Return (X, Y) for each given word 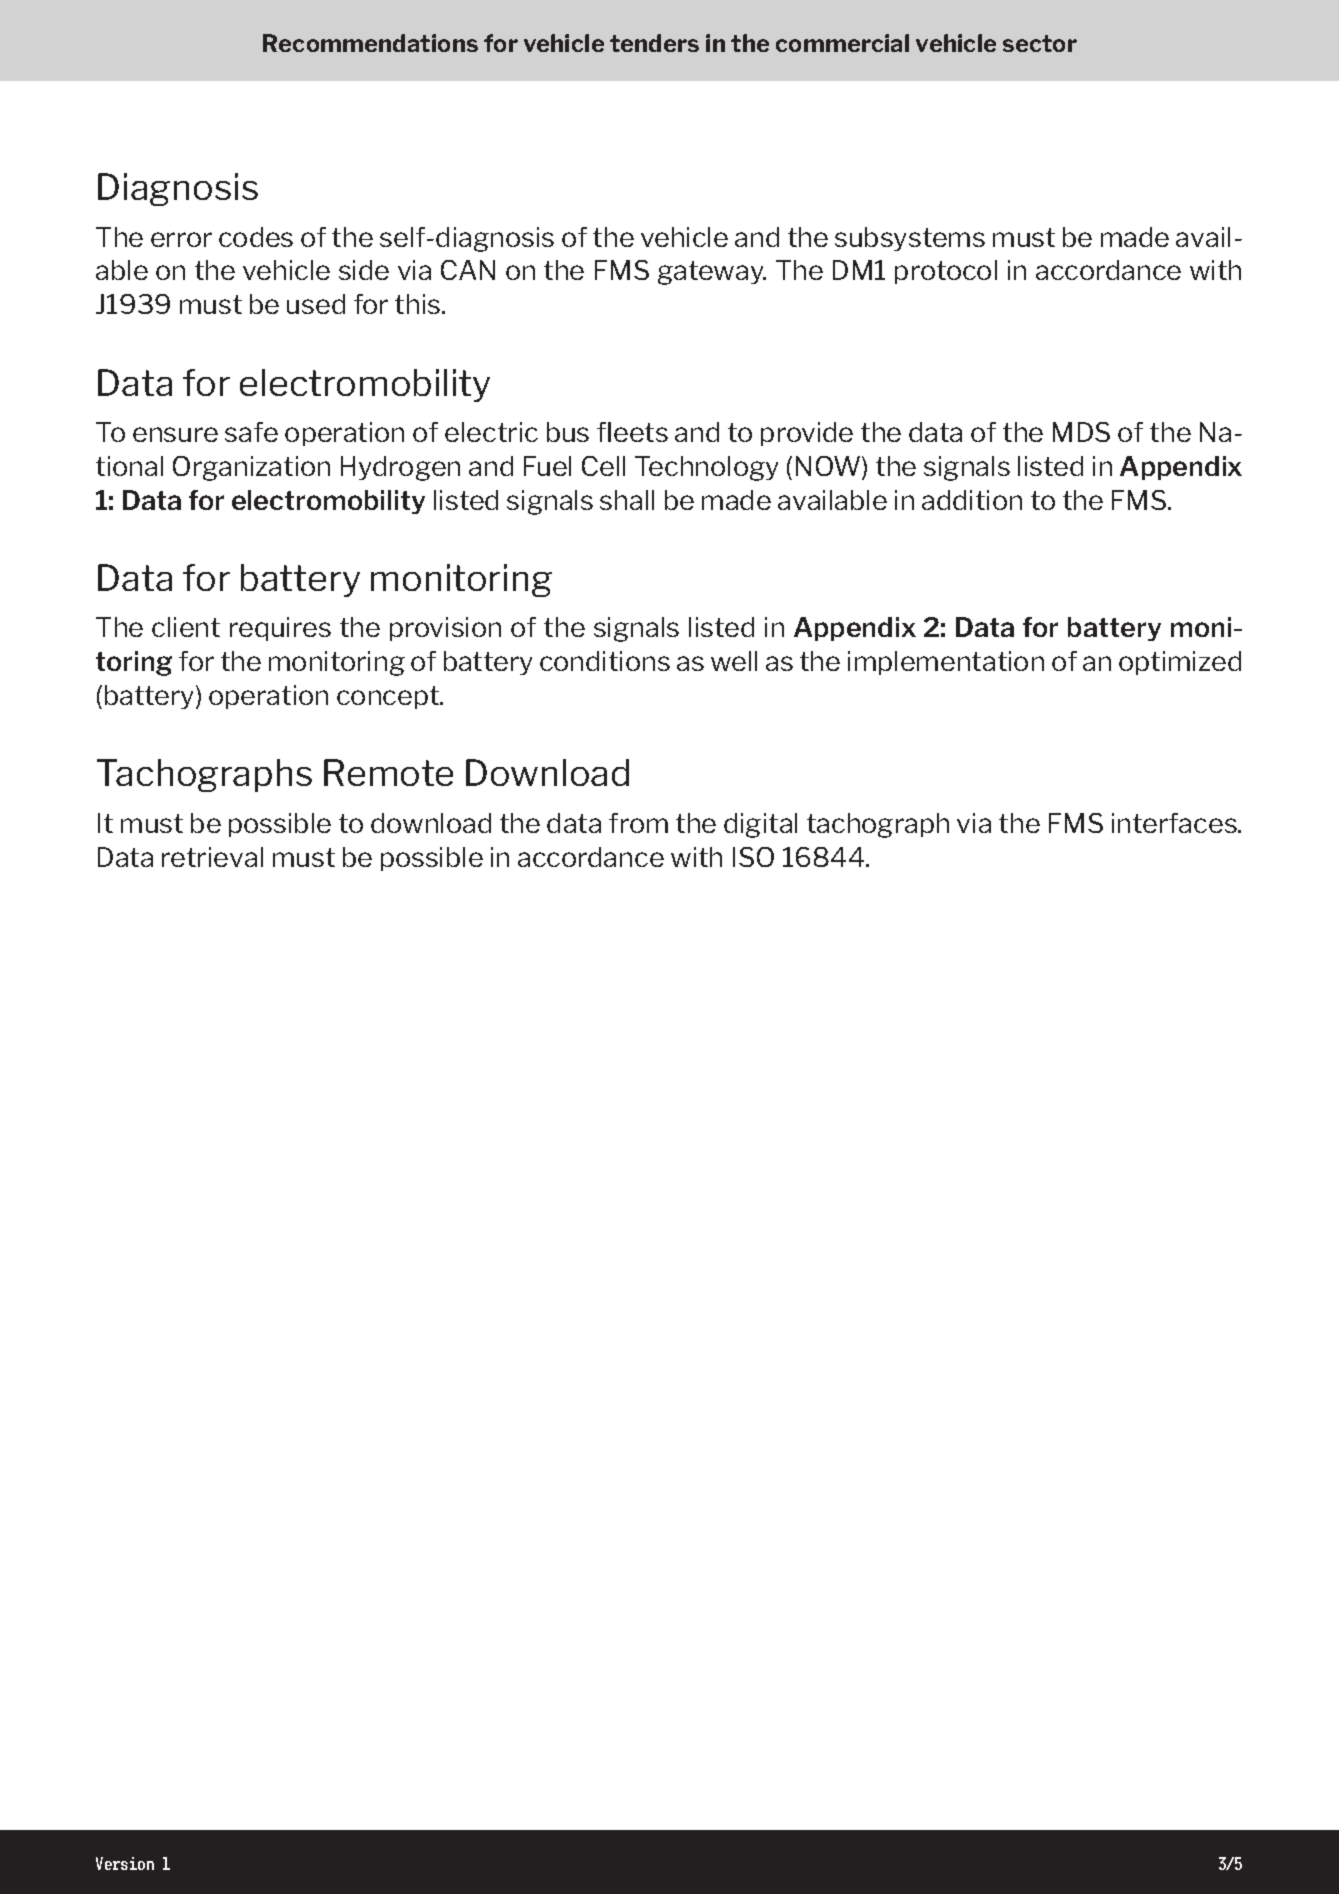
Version (125, 1863)
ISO (753, 857)
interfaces (1175, 823)
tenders (654, 43)
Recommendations (370, 43)
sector (1040, 43)
